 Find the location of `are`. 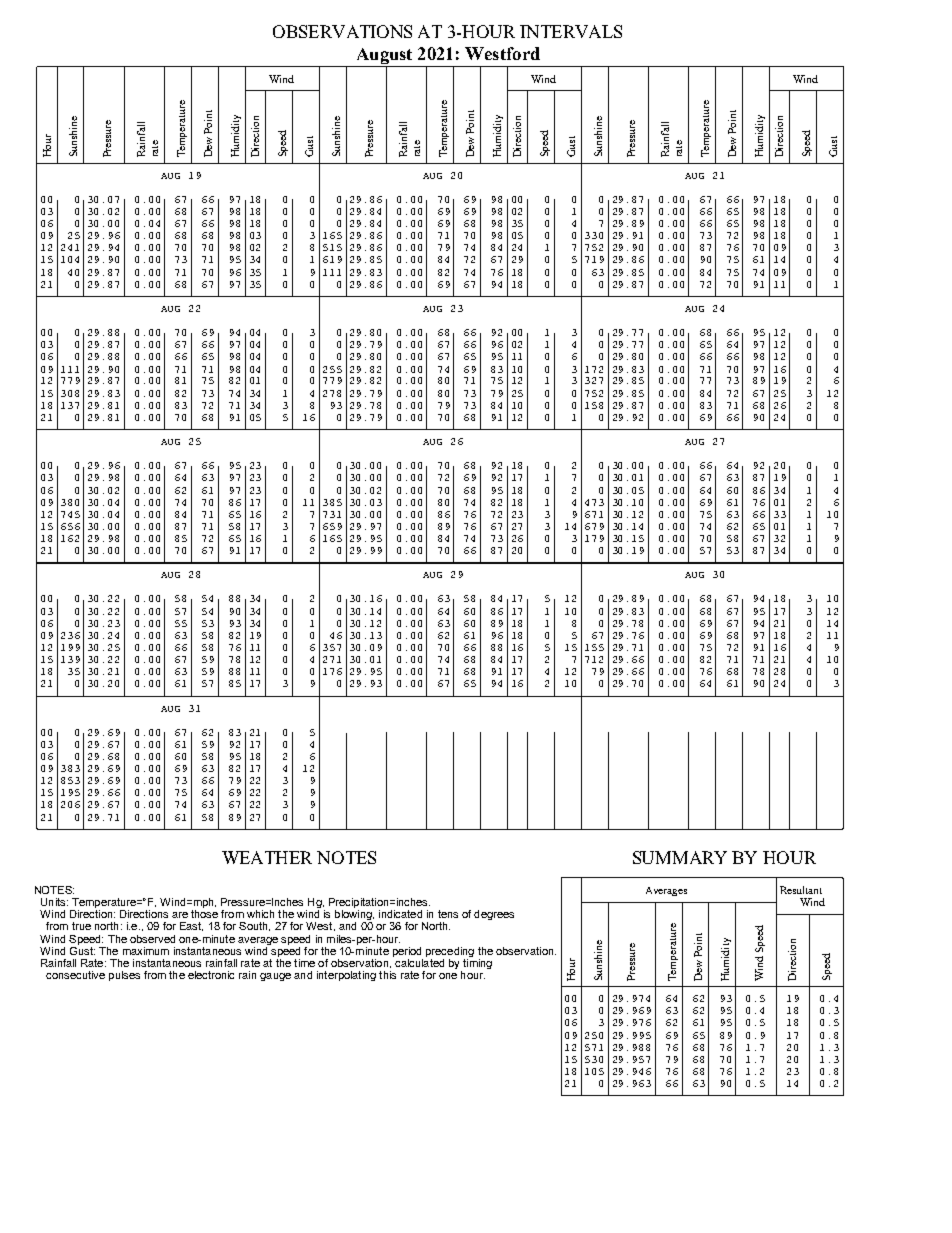

are is located at coordinates (180, 915).
